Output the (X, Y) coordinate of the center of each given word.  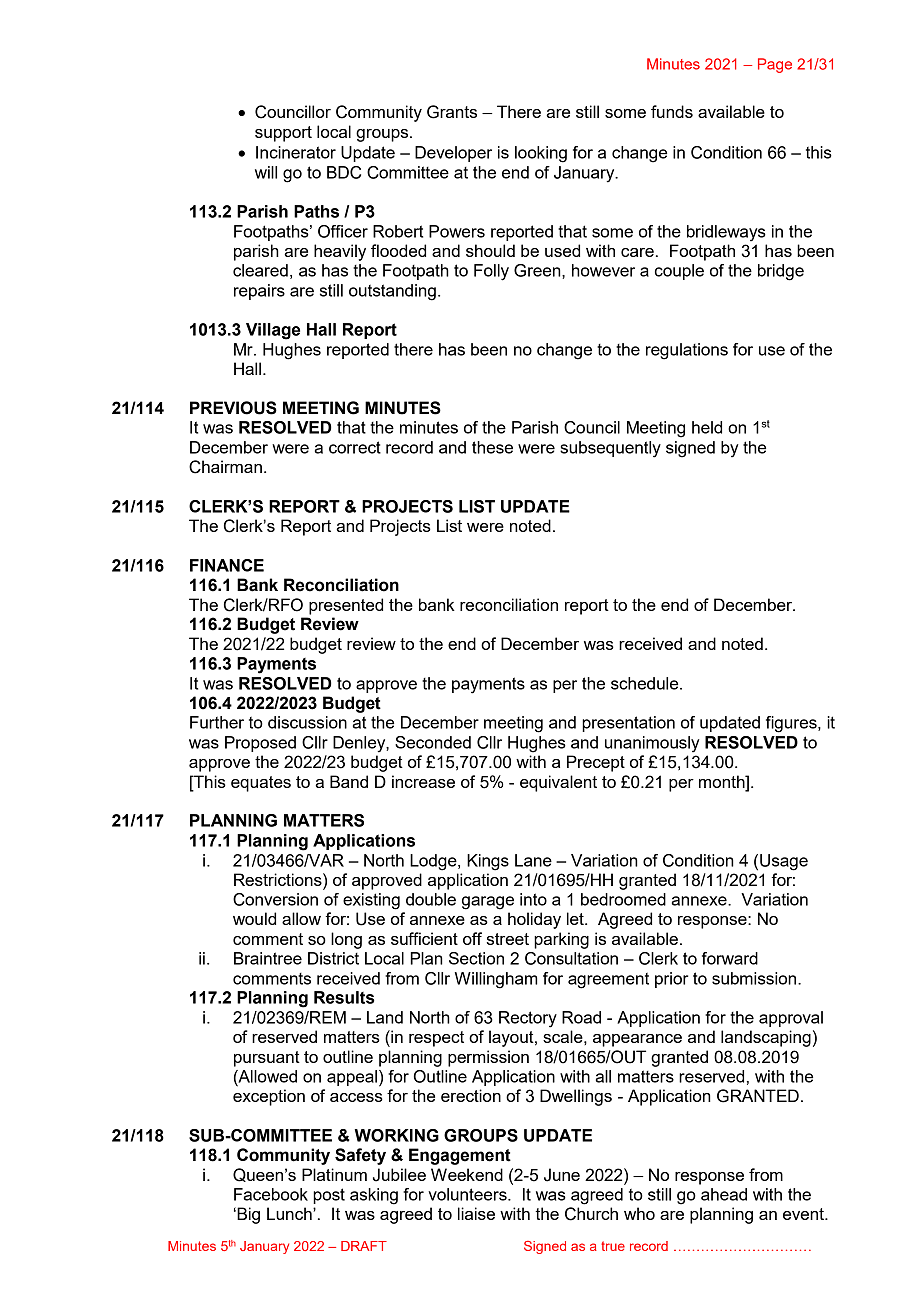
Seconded (433, 742)
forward (730, 958)
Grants (452, 112)
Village (273, 331)
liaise (476, 1213)
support (283, 134)
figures (792, 724)
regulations (687, 351)
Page (775, 65)
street (508, 939)
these (492, 447)
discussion (307, 722)
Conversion (275, 899)
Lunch (290, 1213)
